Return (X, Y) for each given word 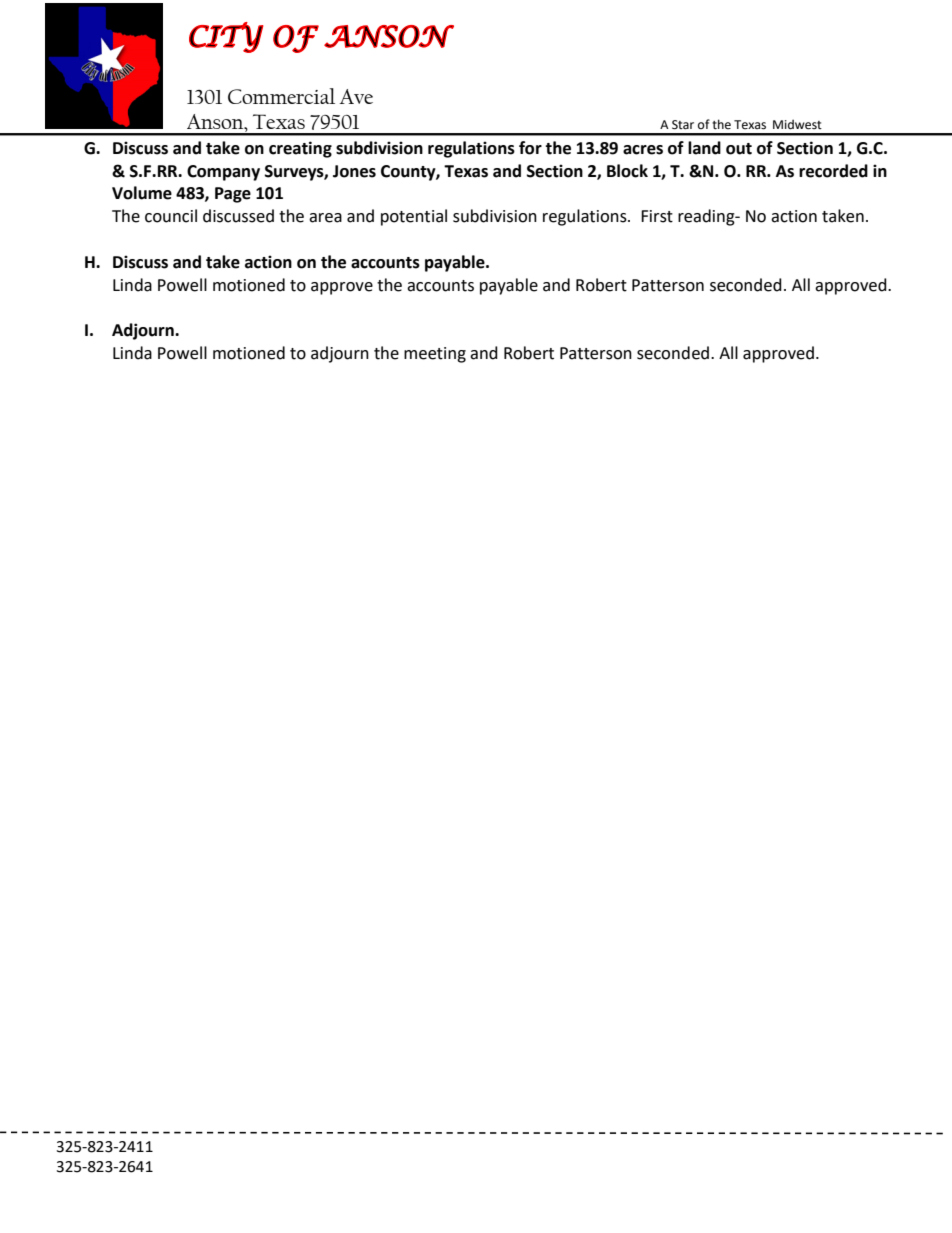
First (657, 216)
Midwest (797, 124)
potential (414, 217)
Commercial (281, 96)
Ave (356, 96)
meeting (435, 355)
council (171, 216)
